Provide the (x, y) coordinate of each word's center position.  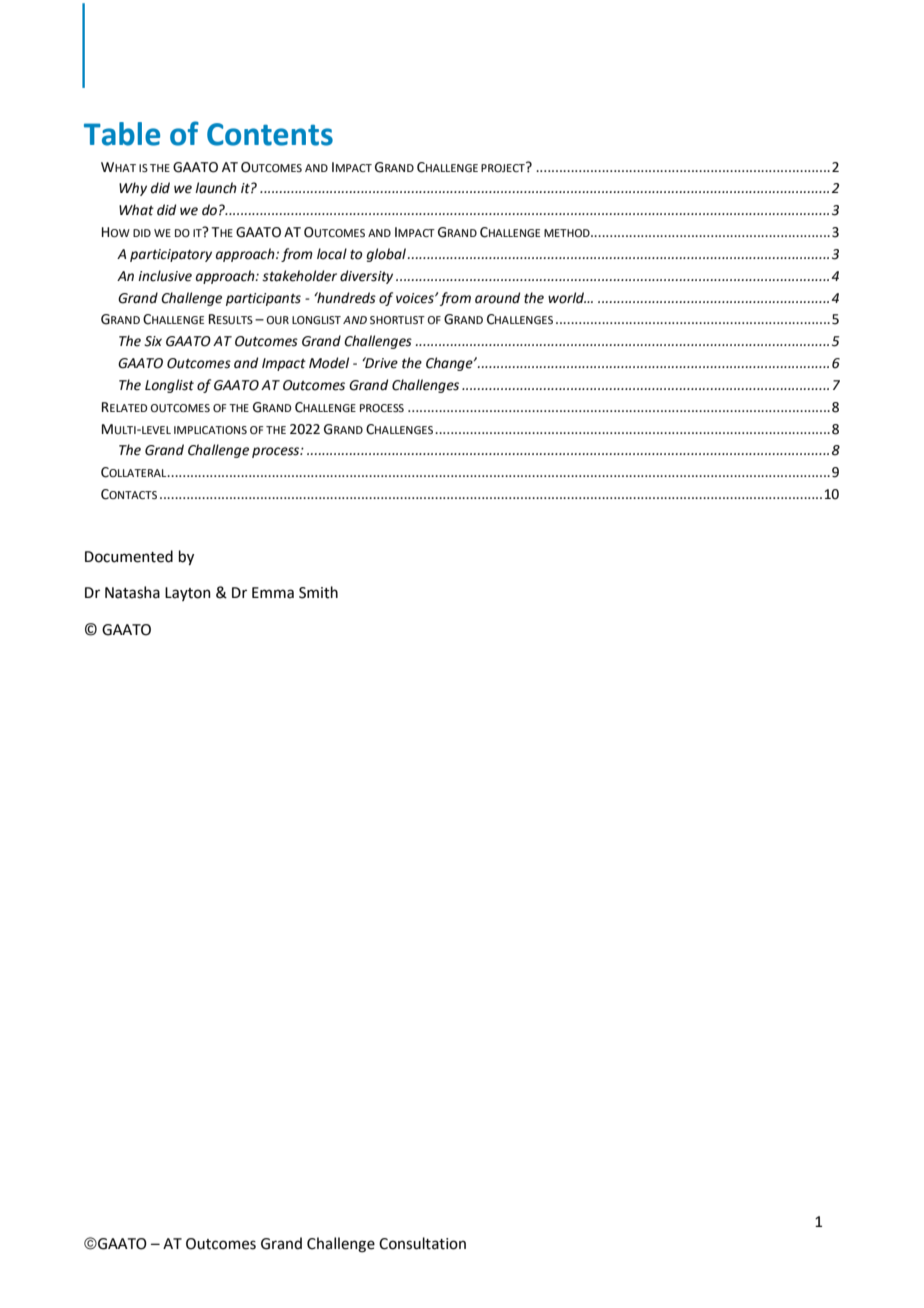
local (332, 254)
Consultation (422, 1243)
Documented (129, 556)
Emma (273, 593)
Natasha (132, 592)
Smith (318, 592)
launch (216, 188)
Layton (188, 594)
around (497, 298)
